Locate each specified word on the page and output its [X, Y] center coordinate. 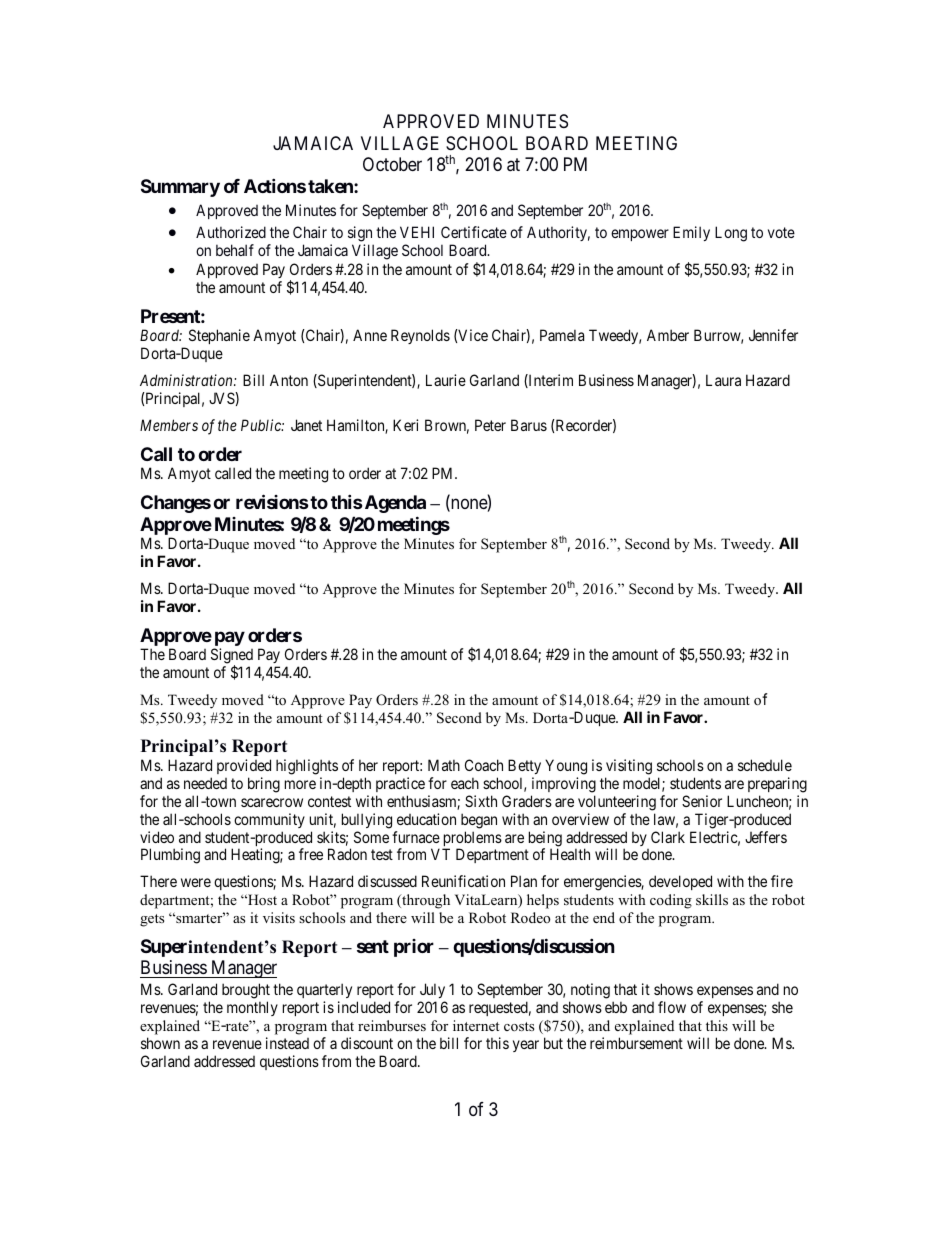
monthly [252, 1008]
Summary [180, 188]
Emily [691, 233]
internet [476, 1025]
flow [672, 1007]
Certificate [474, 232]
